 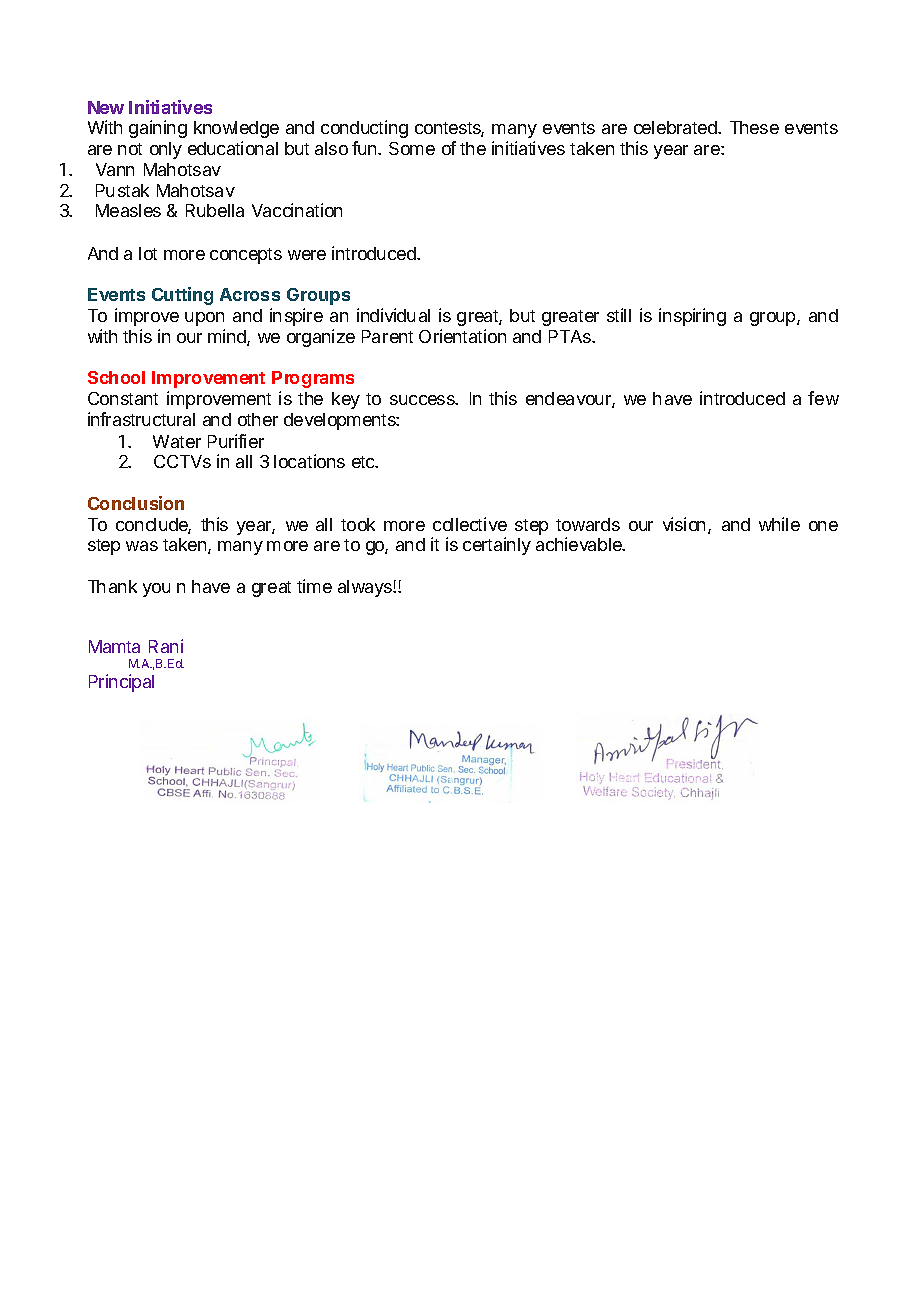 I want to click on gaining, so click(x=158, y=129).
